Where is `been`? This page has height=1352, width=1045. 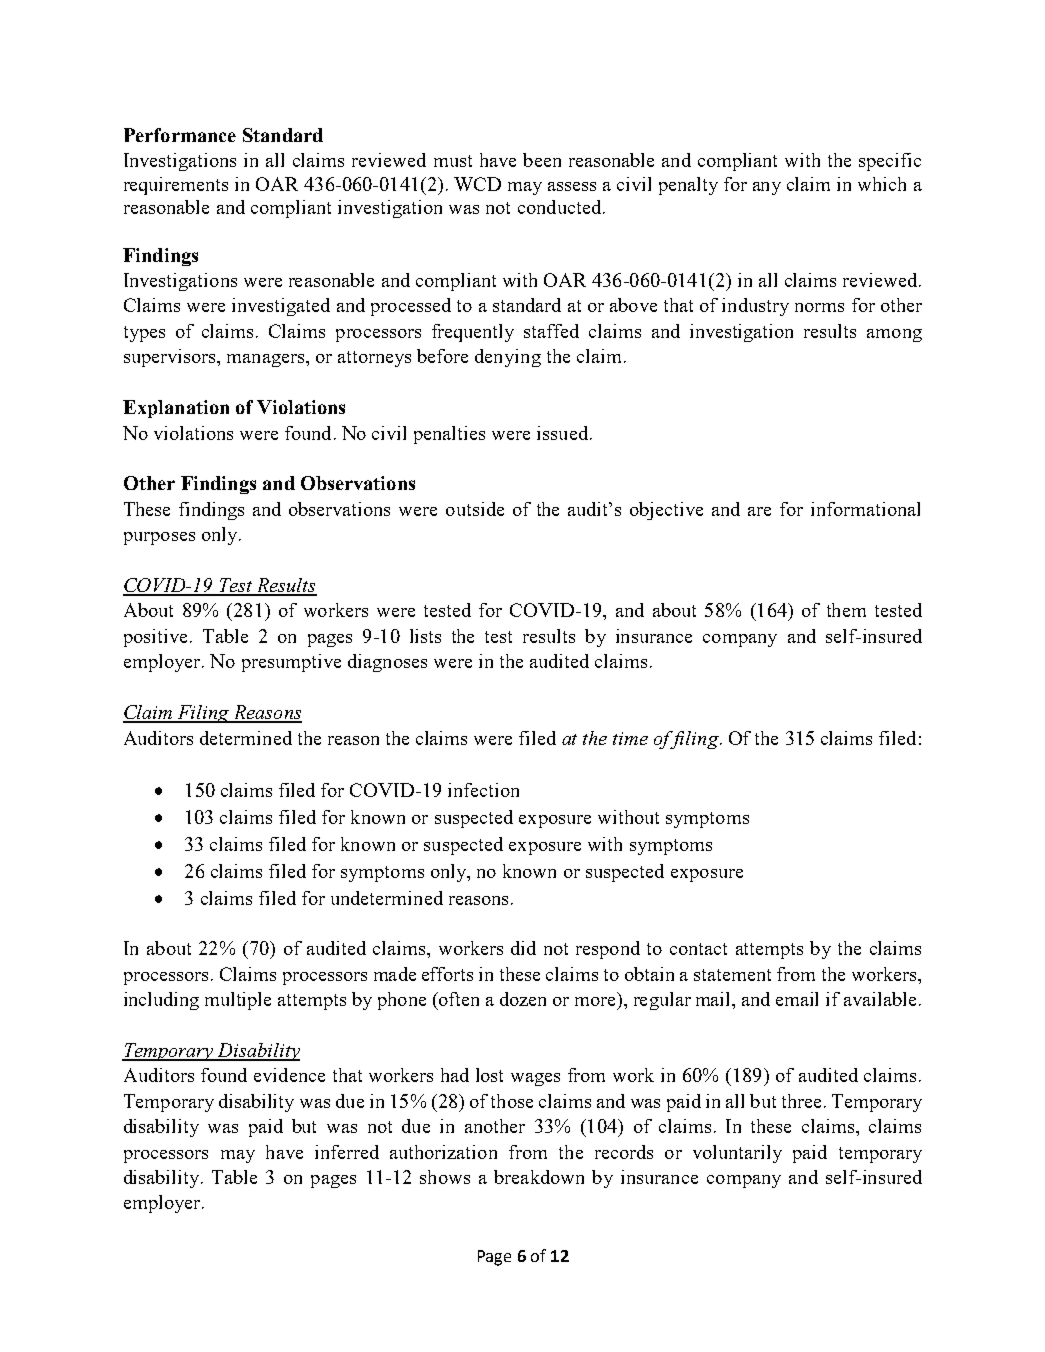
been is located at coordinates (542, 160).
